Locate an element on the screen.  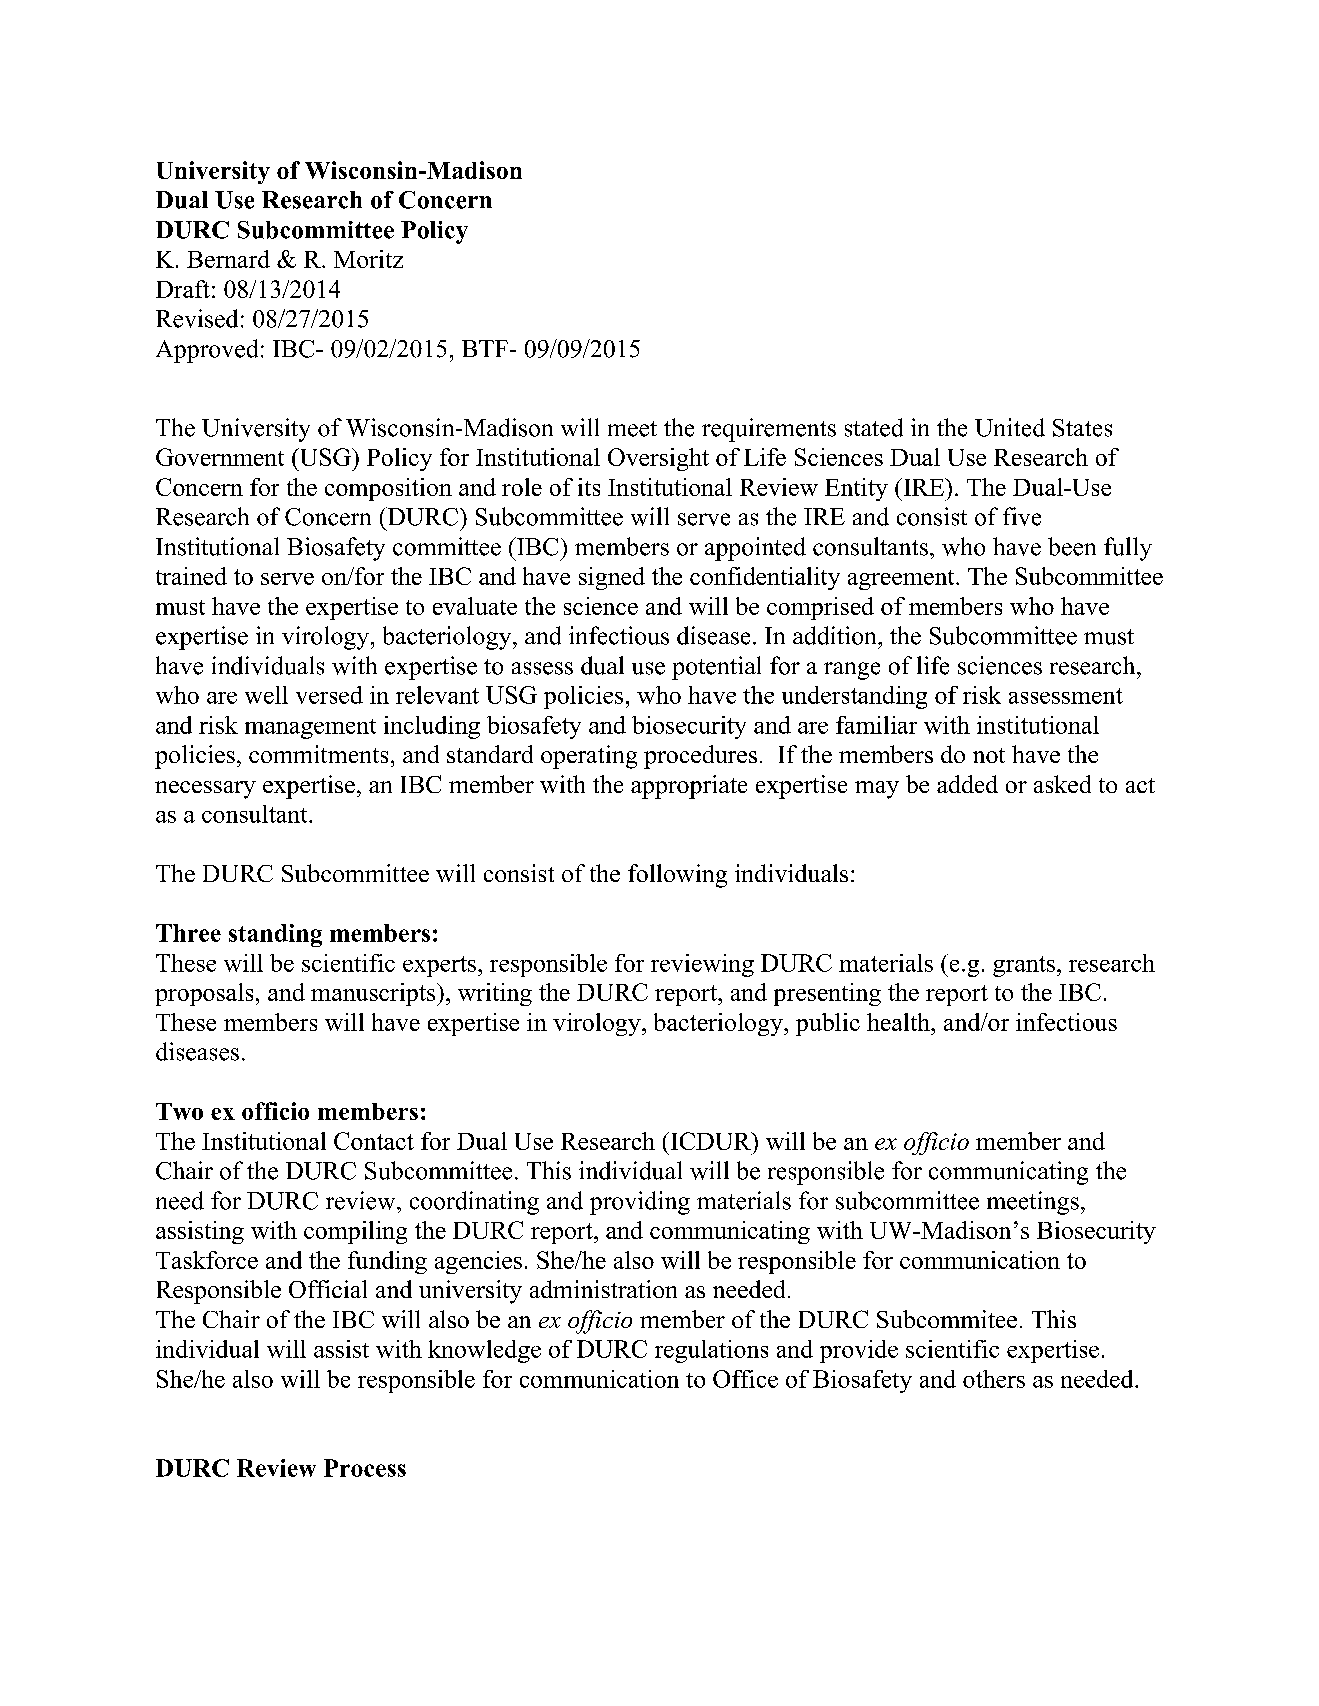
potential is located at coordinates (716, 668).
